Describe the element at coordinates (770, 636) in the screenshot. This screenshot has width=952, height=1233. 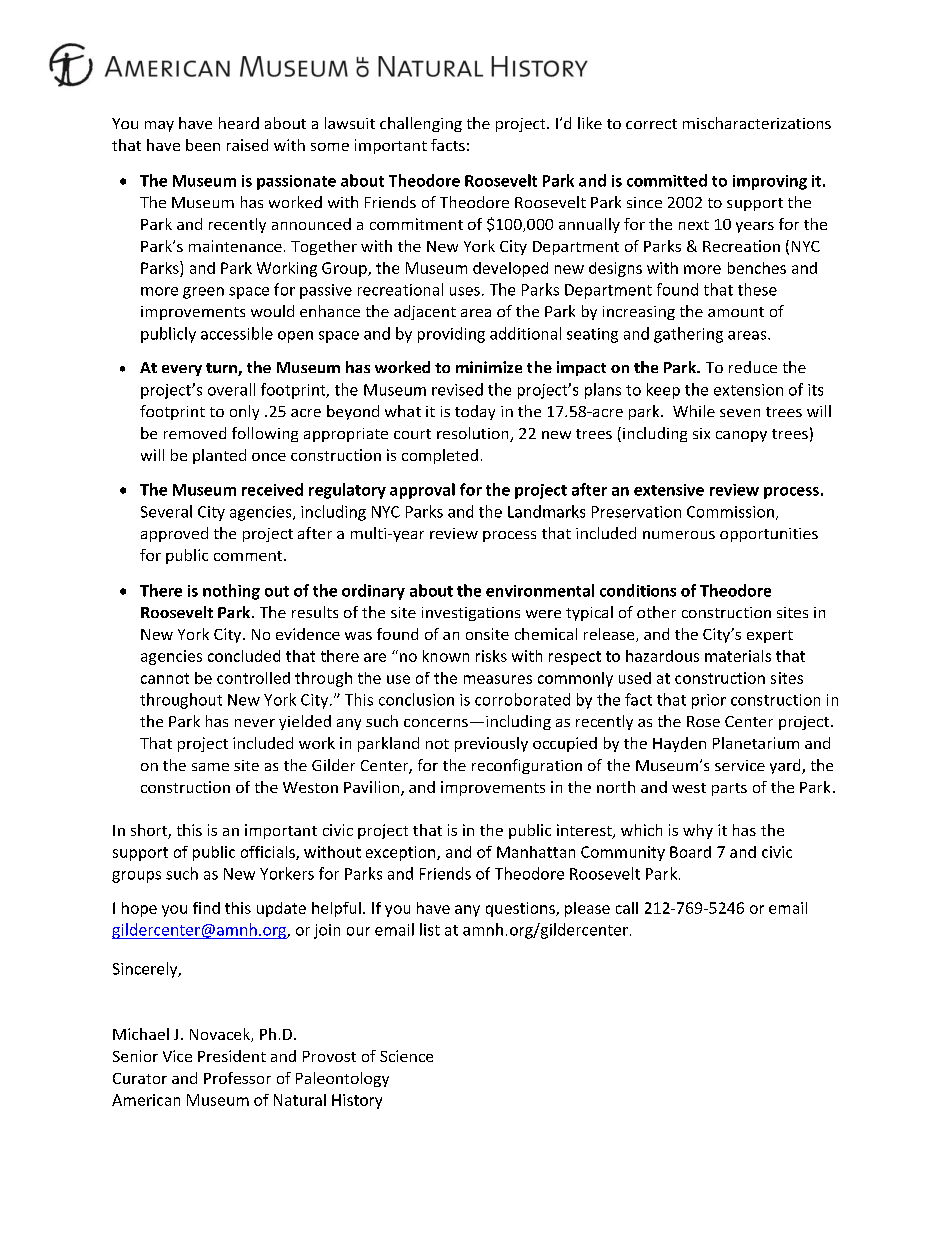
I see `expert` at that location.
